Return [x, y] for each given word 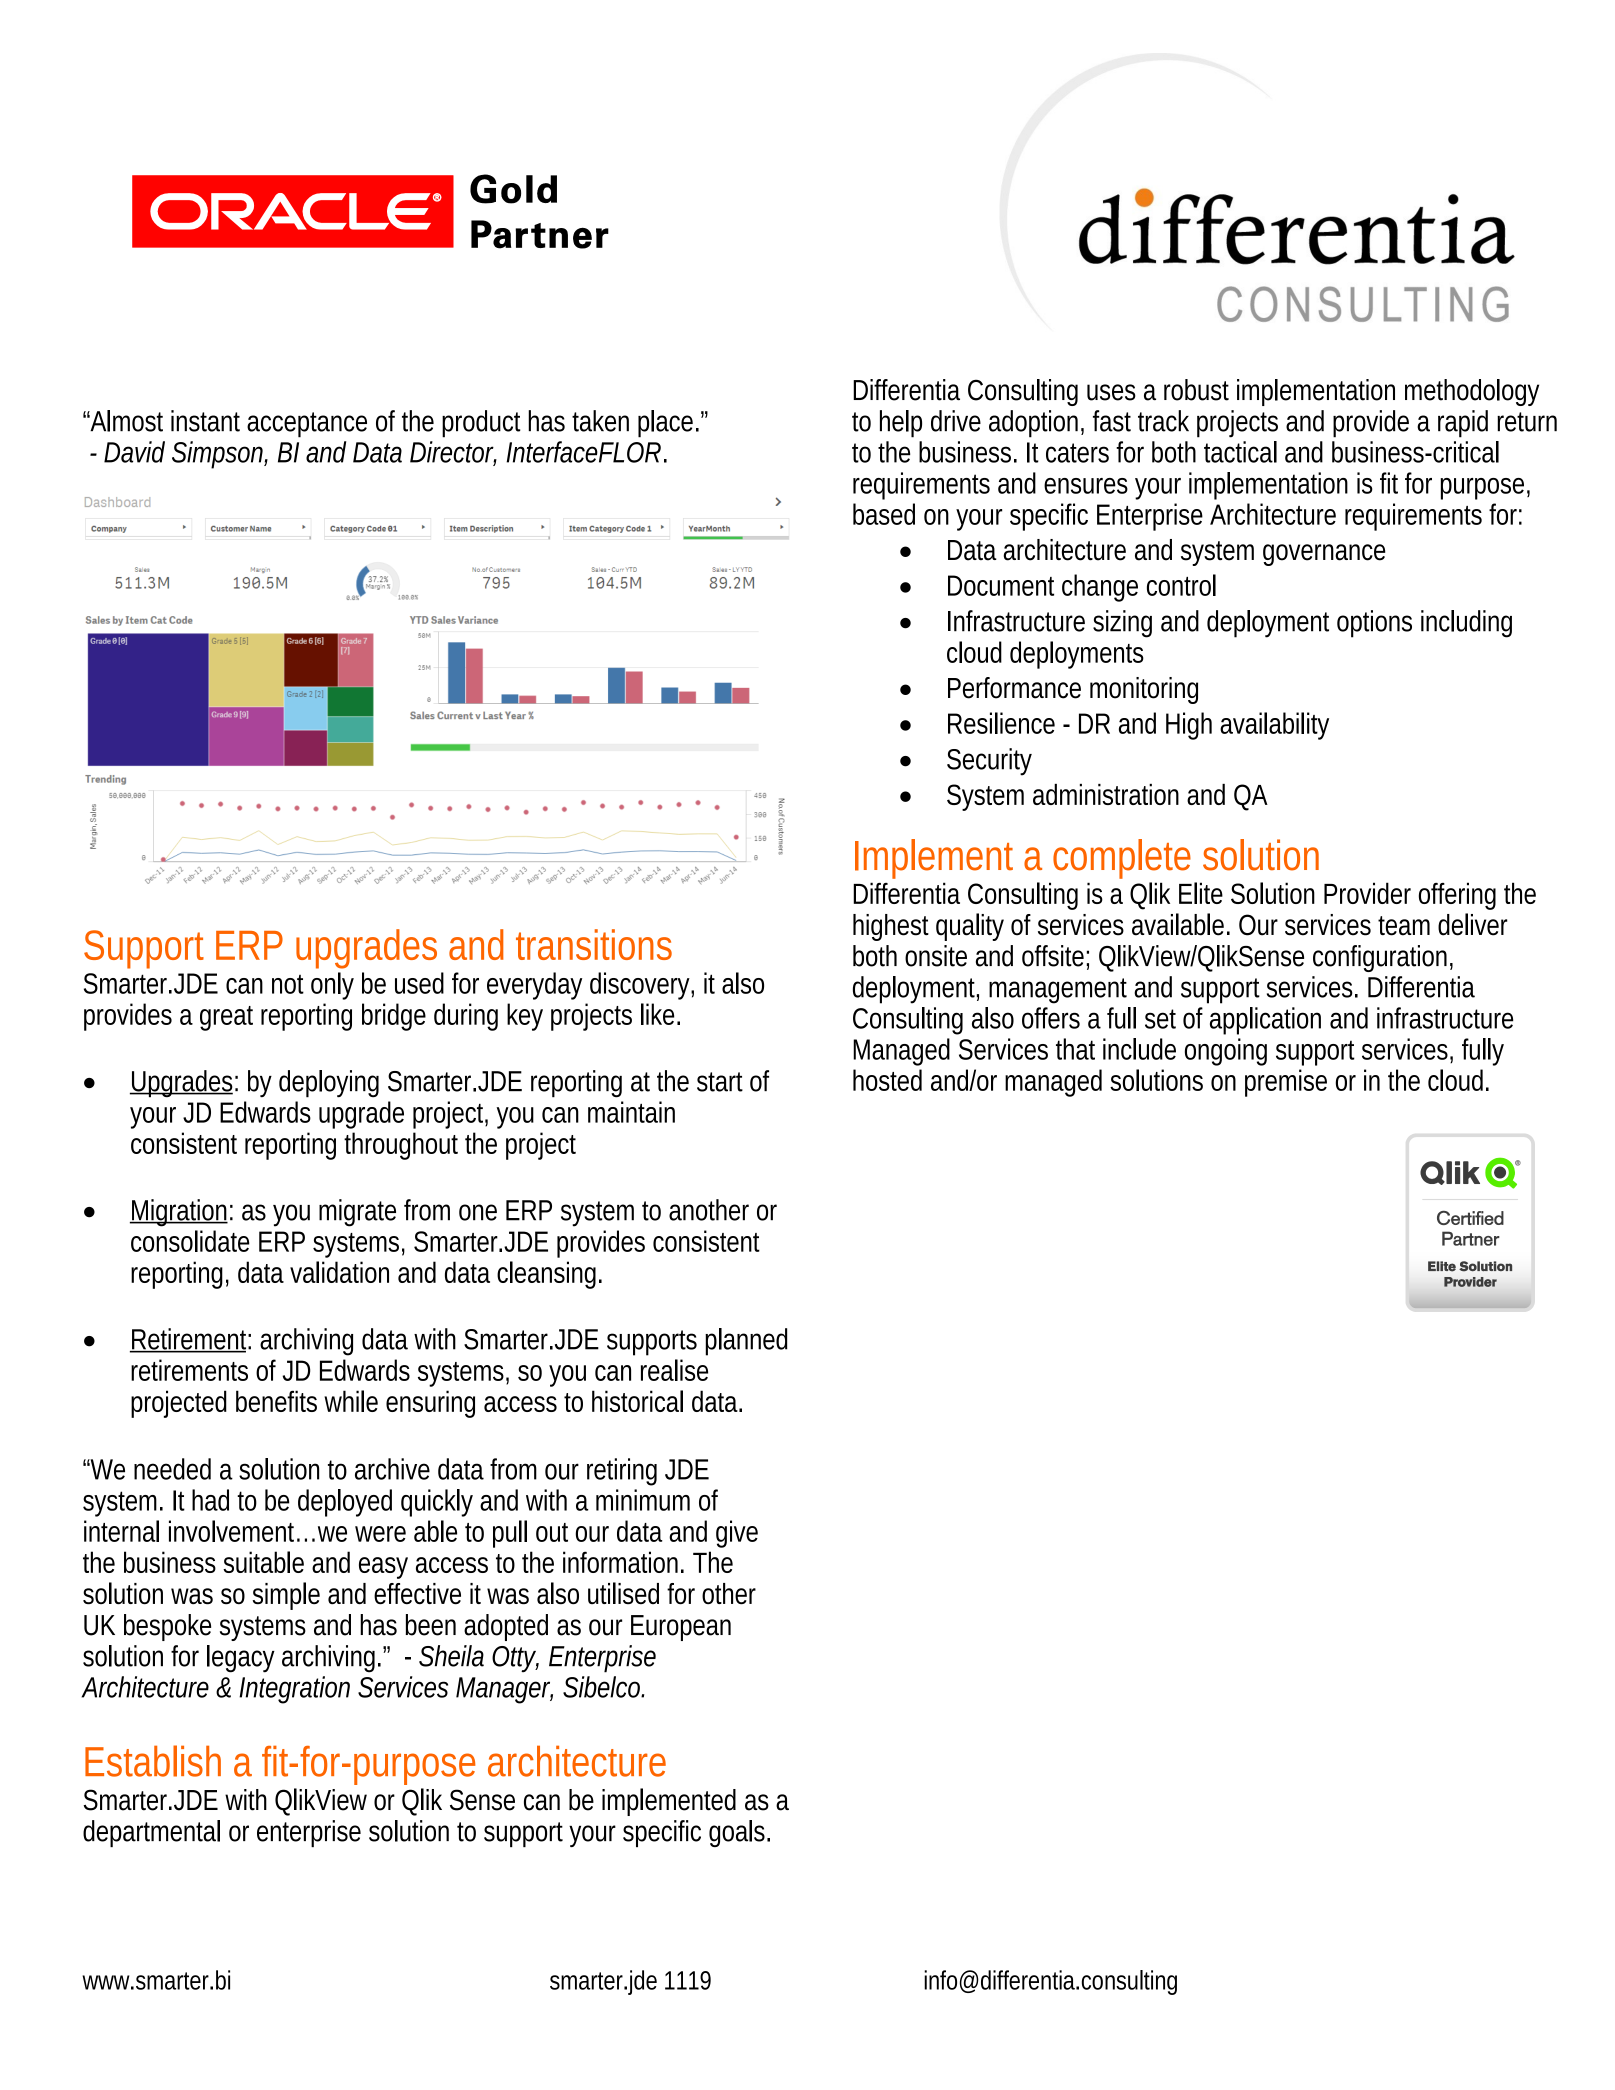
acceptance [307, 425]
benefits [276, 1401]
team [1404, 926]
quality [970, 927]
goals [737, 1833]
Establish [153, 1761]
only [332, 986]
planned [746, 1342]
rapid [1463, 424]
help [901, 424]
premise [1286, 1083]
